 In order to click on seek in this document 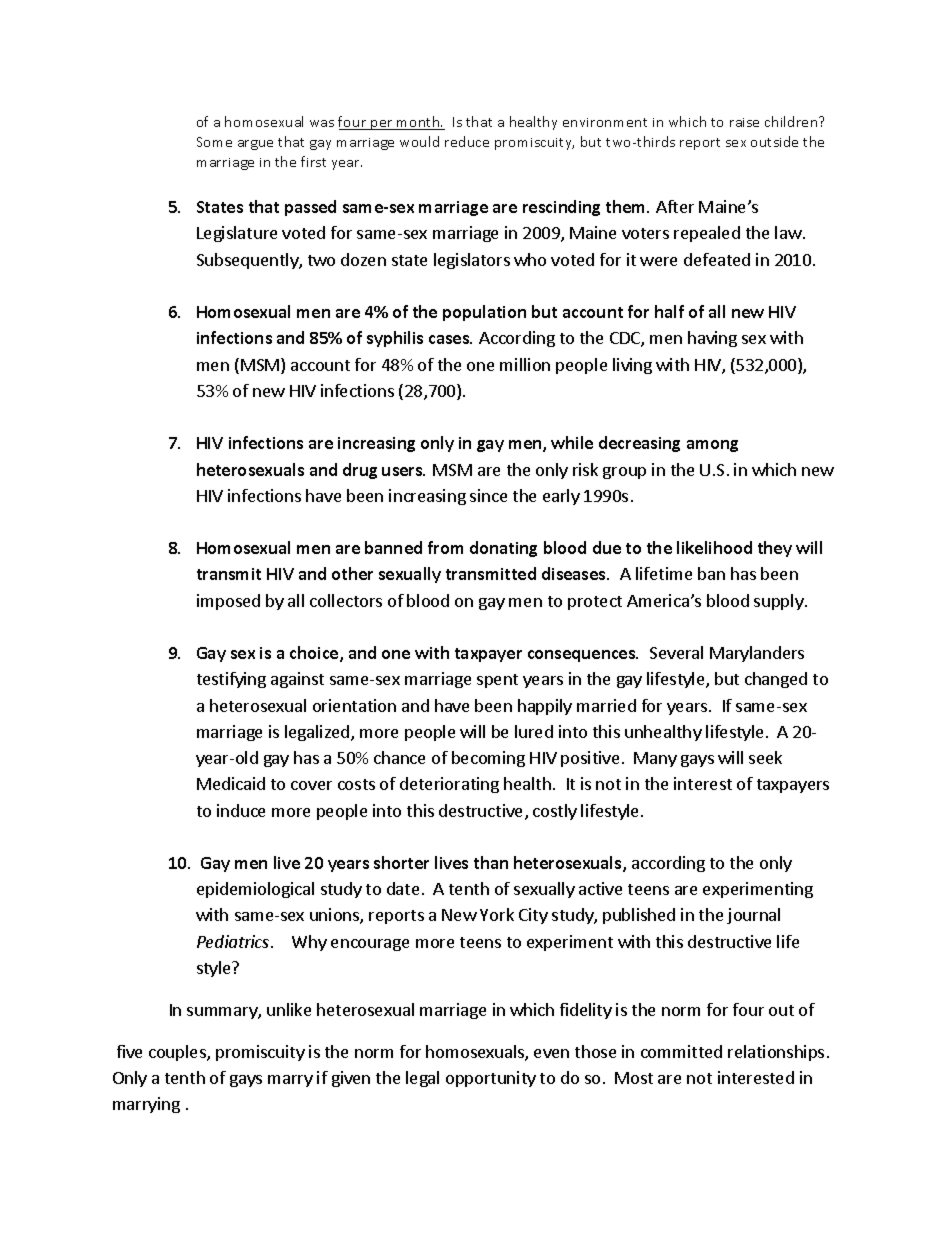, I will do `click(765, 757)`.
